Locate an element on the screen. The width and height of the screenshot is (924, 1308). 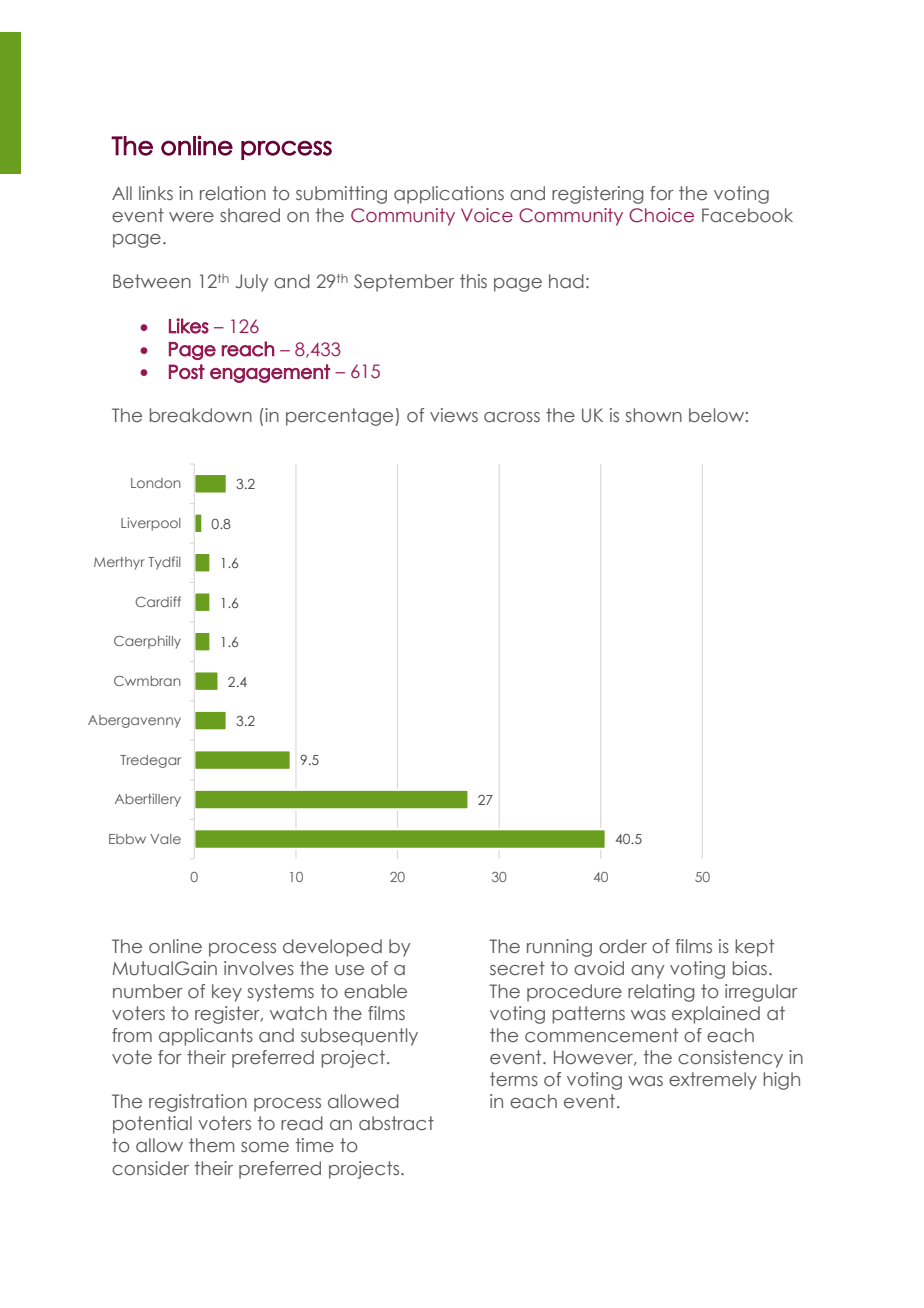
Voice is located at coordinates (487, 215).
